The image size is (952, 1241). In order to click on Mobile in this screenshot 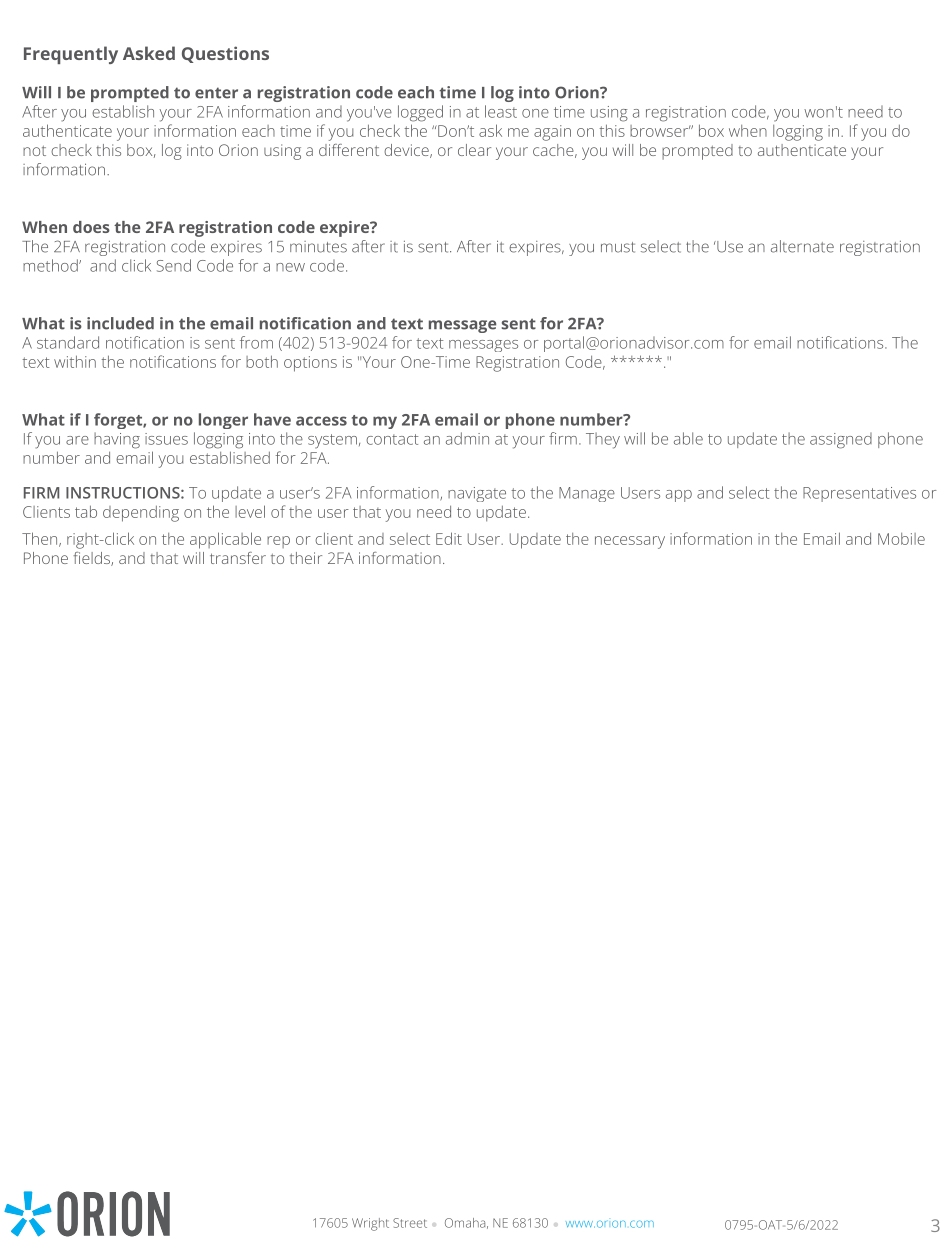, I will do `click(901, 539)`.
